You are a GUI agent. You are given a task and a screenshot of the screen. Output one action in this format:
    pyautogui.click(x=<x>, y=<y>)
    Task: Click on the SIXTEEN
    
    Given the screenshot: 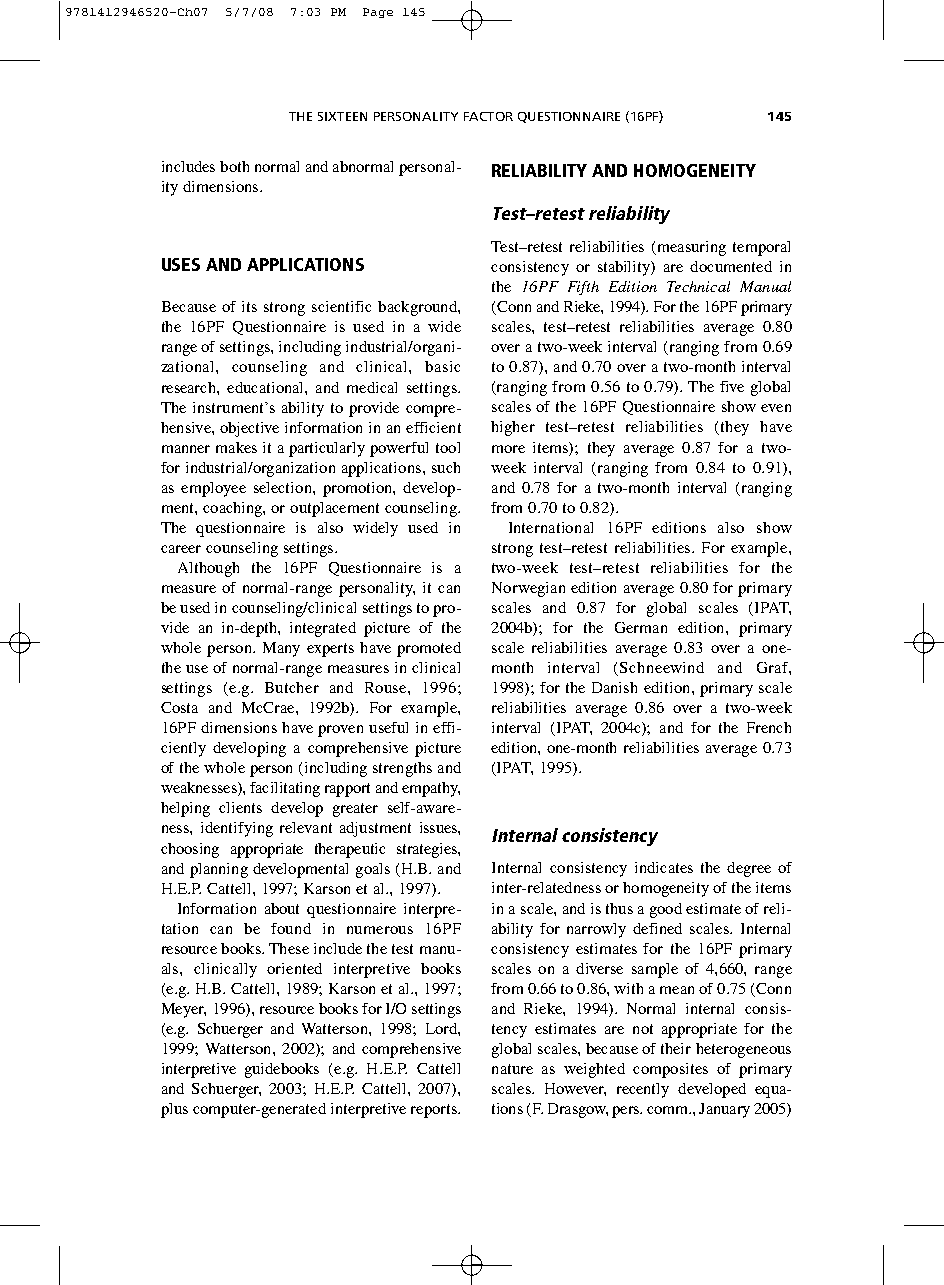 What is the action you would take?
    pyautogui.click(x=342, y=116)
